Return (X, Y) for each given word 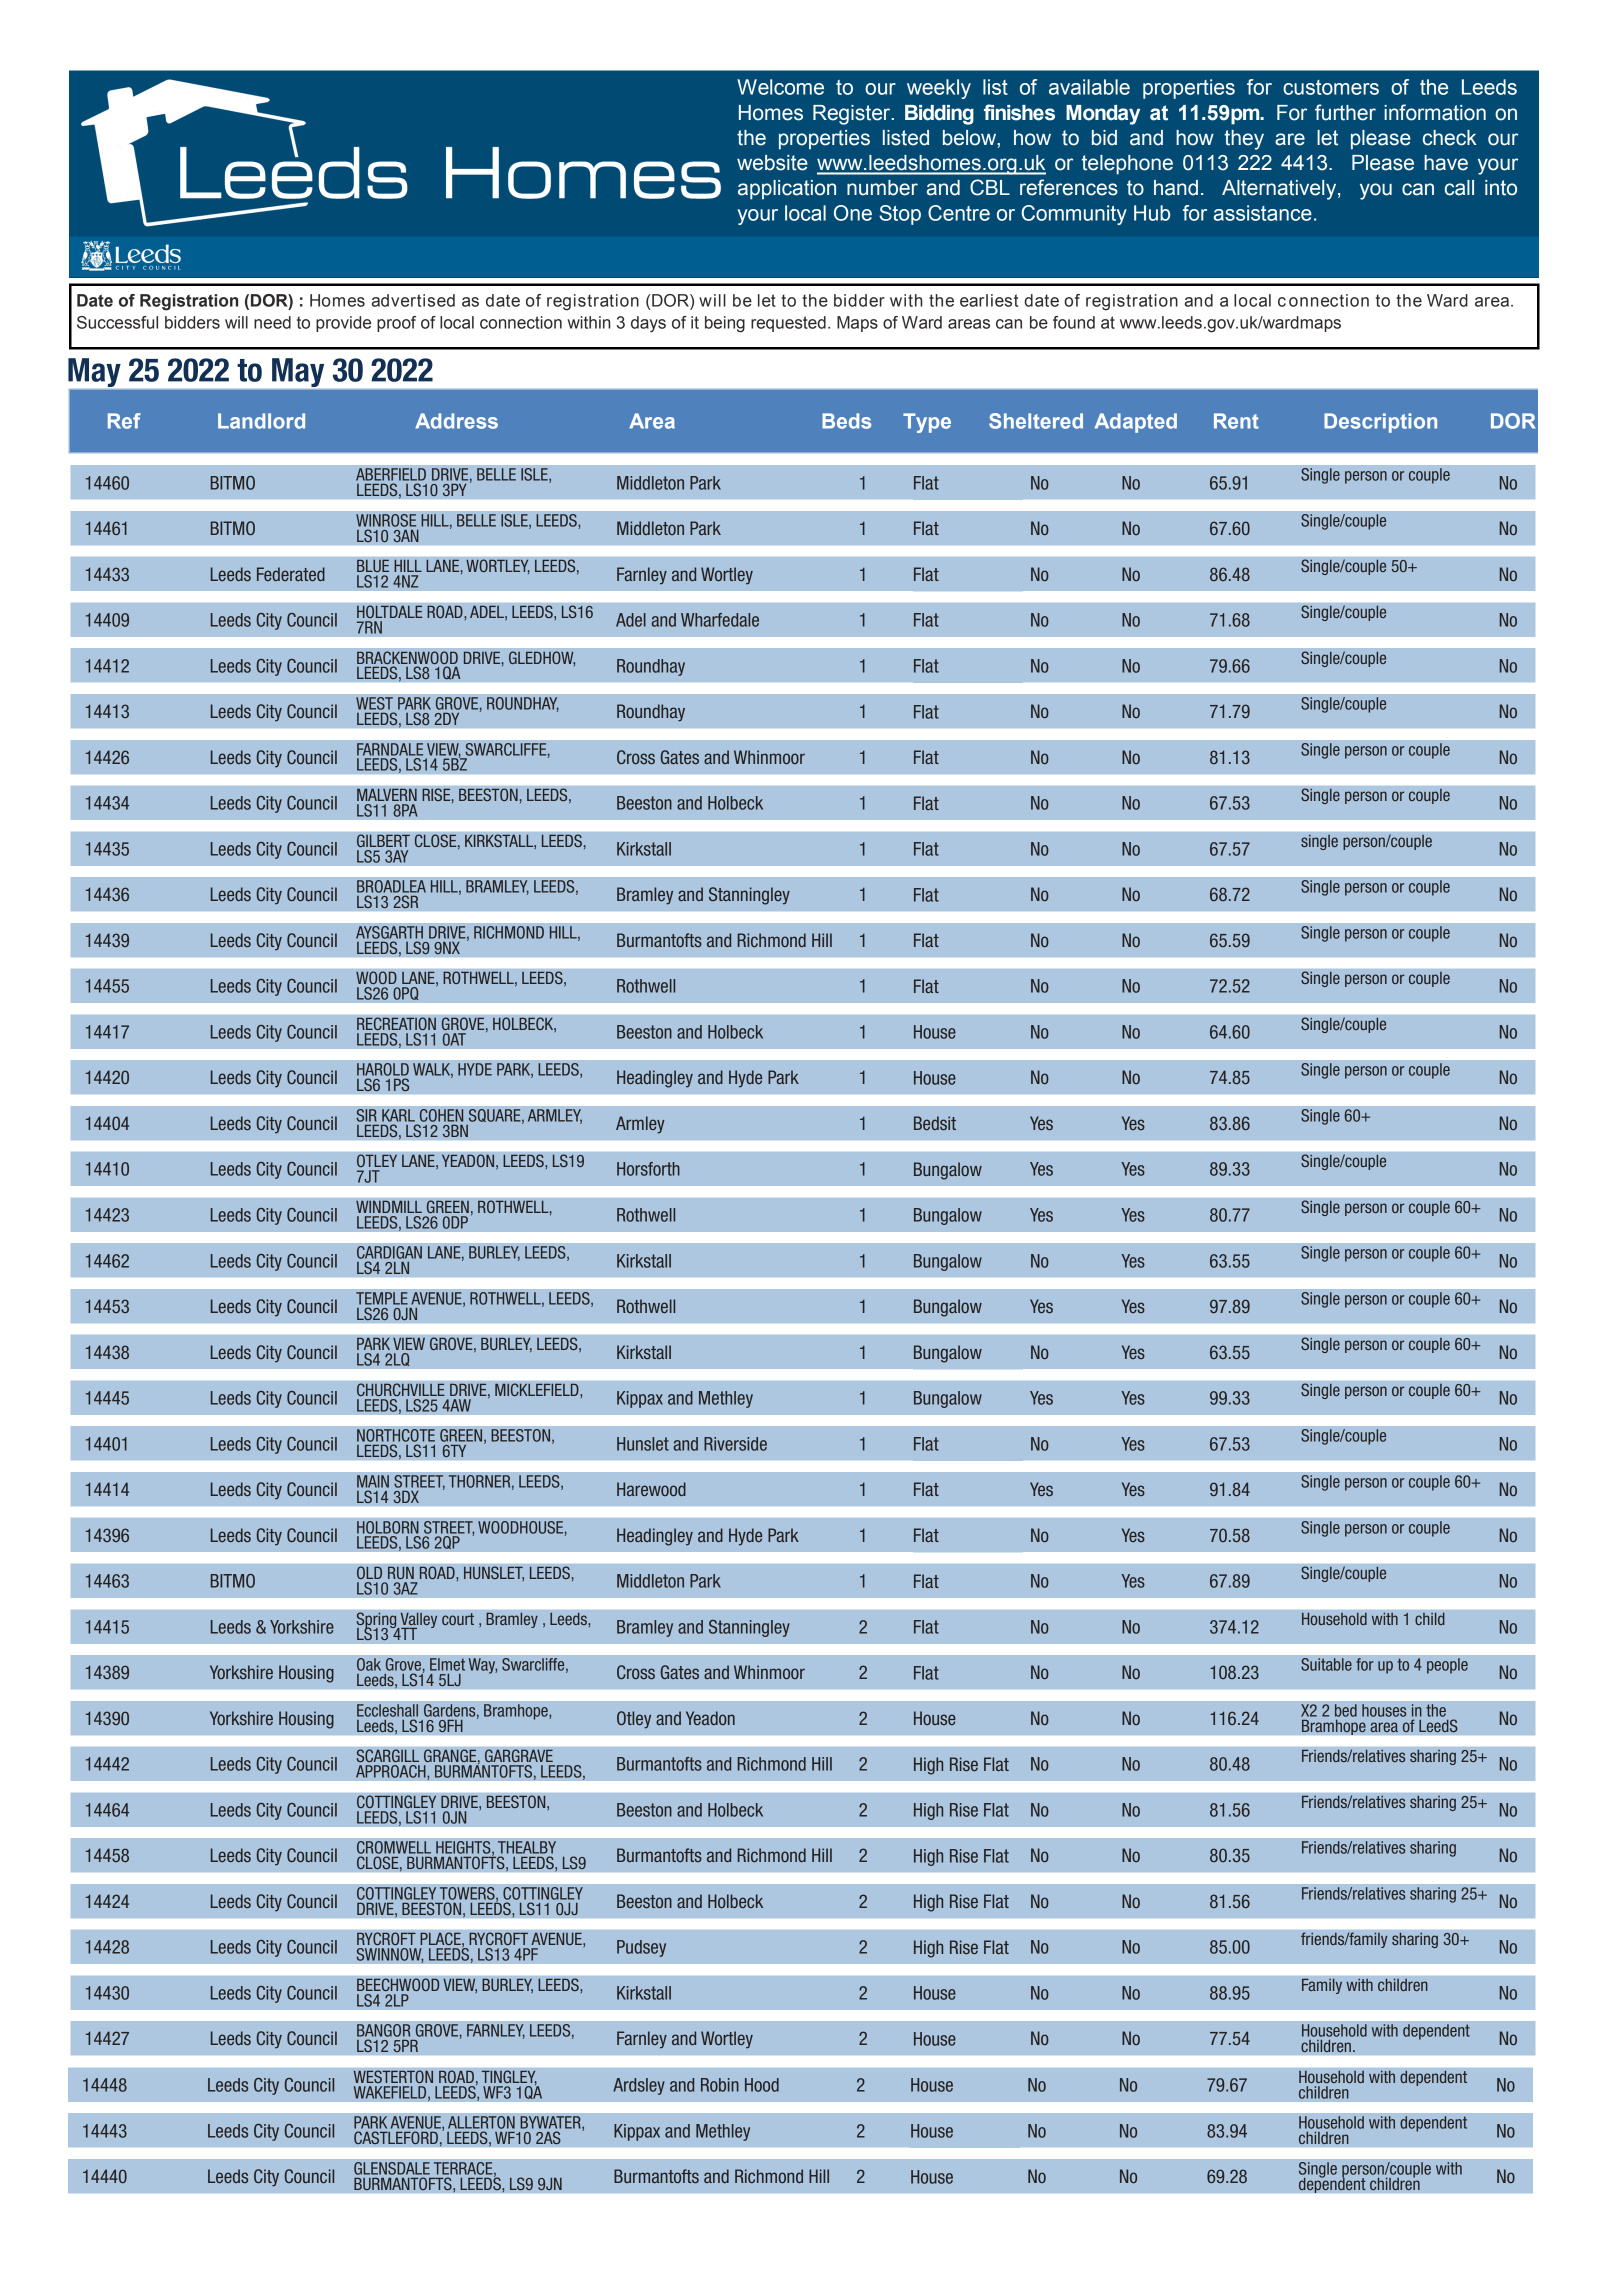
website (772, 163)
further (1345, 112)
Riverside (735, 1444)
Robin (720, 2085)
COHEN (441, 1115)
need (272, 322)
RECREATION (396, 1024)
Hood (762, 2085)
